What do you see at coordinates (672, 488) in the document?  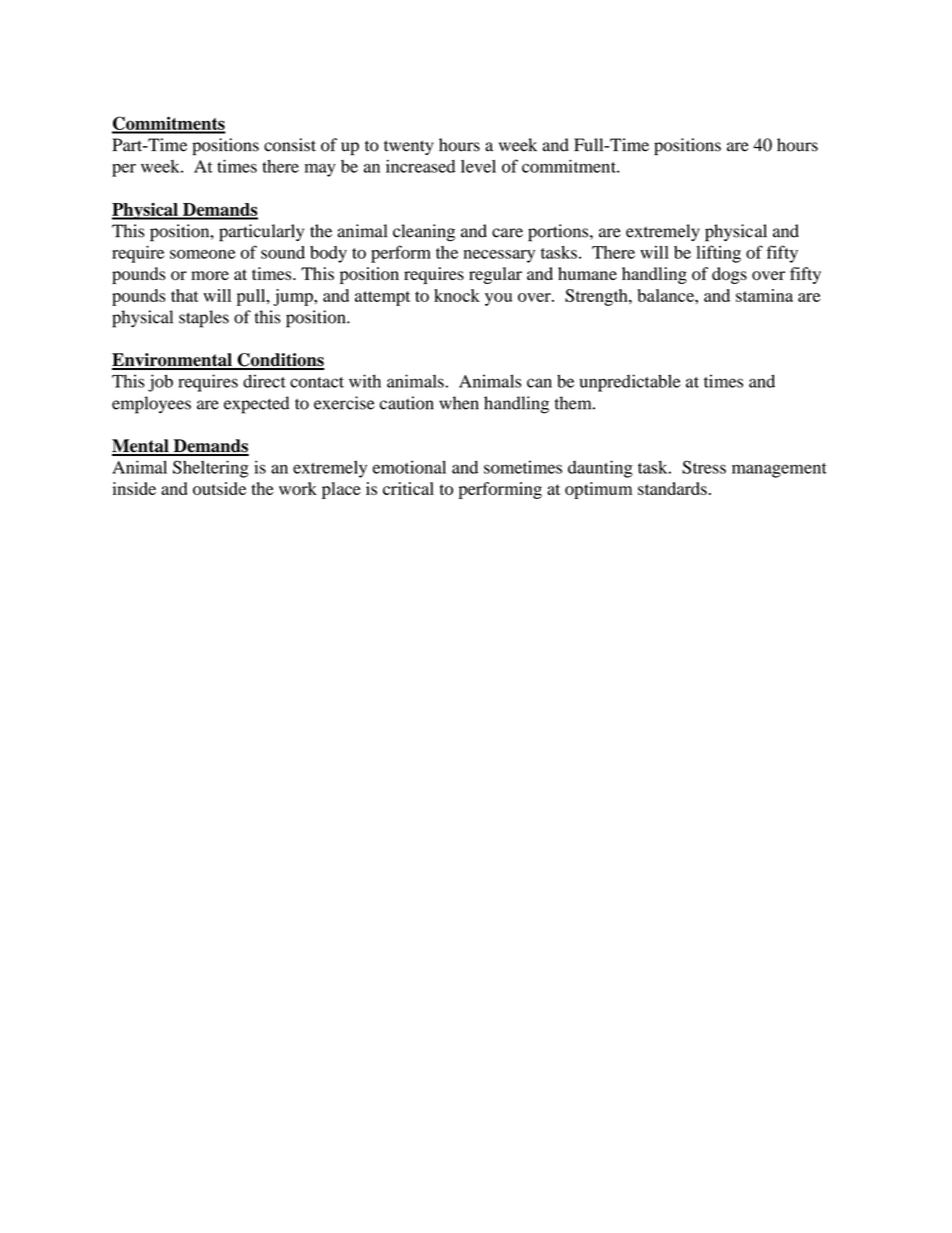 I see `standards` at bounding box center [672, 488].
